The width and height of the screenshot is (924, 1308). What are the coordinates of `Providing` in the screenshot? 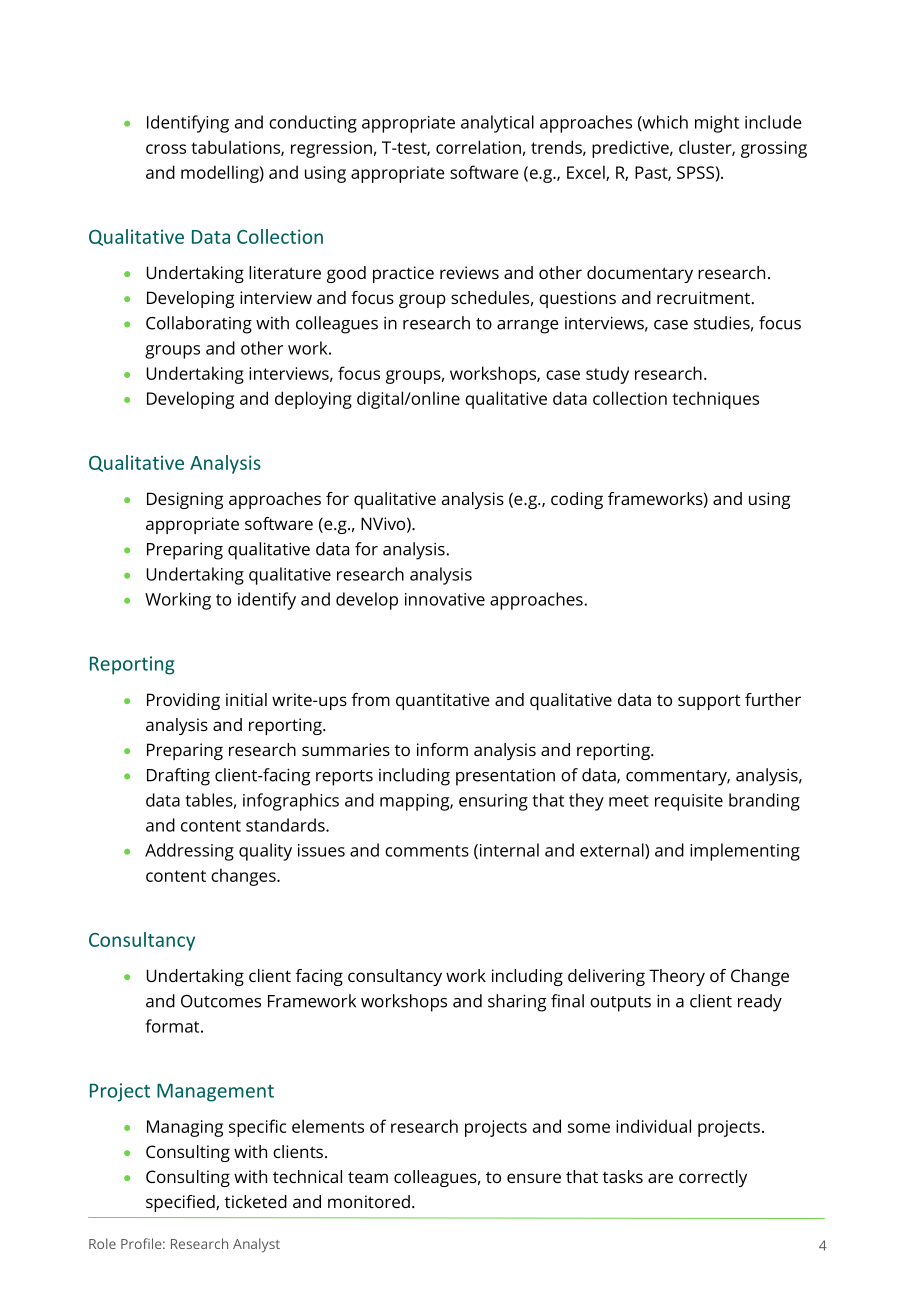 It's located at (183, 701).
